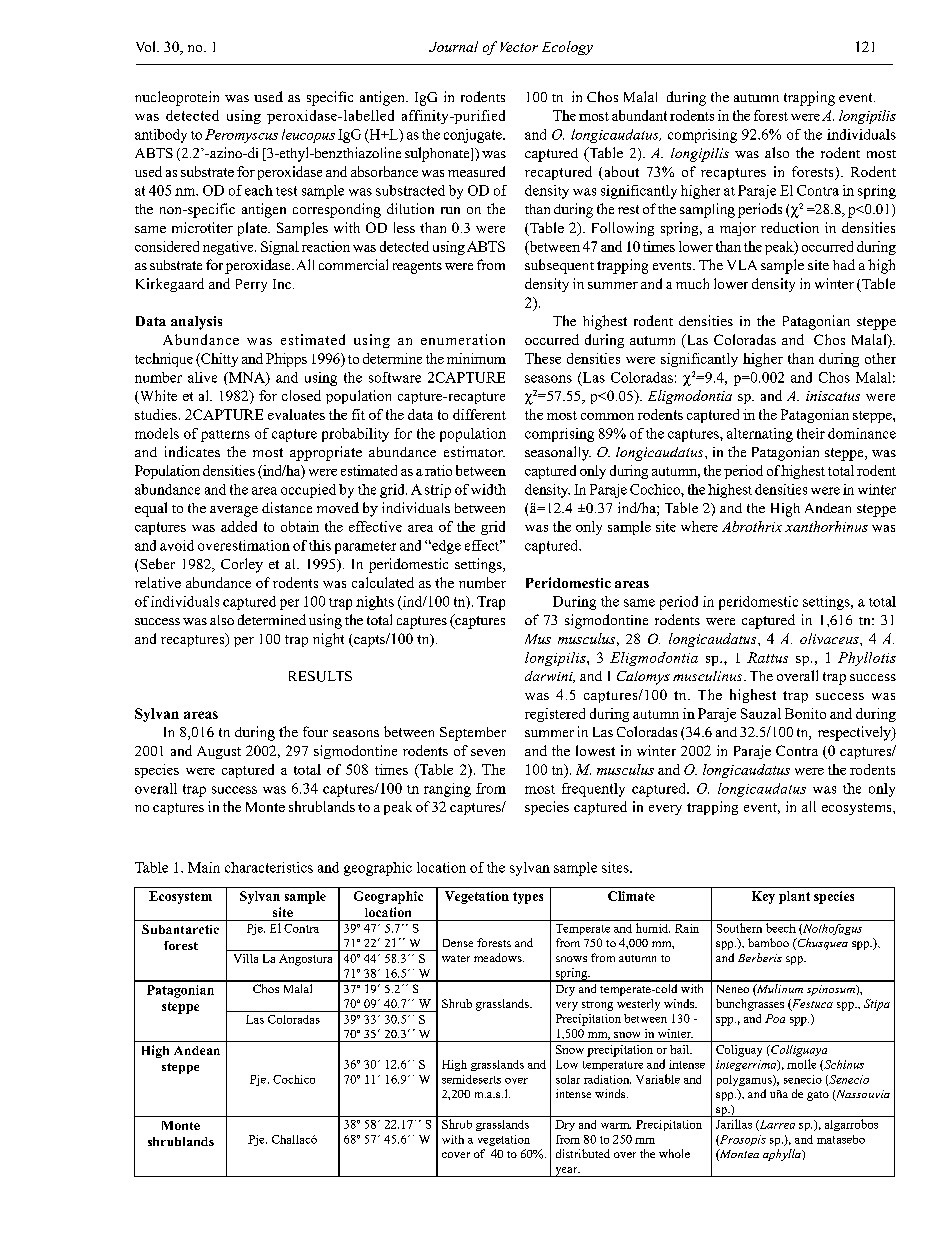  What do you see at coordinates (158, 582) in the screenshot?
I see `relative` at bounding box center [158, 582].
